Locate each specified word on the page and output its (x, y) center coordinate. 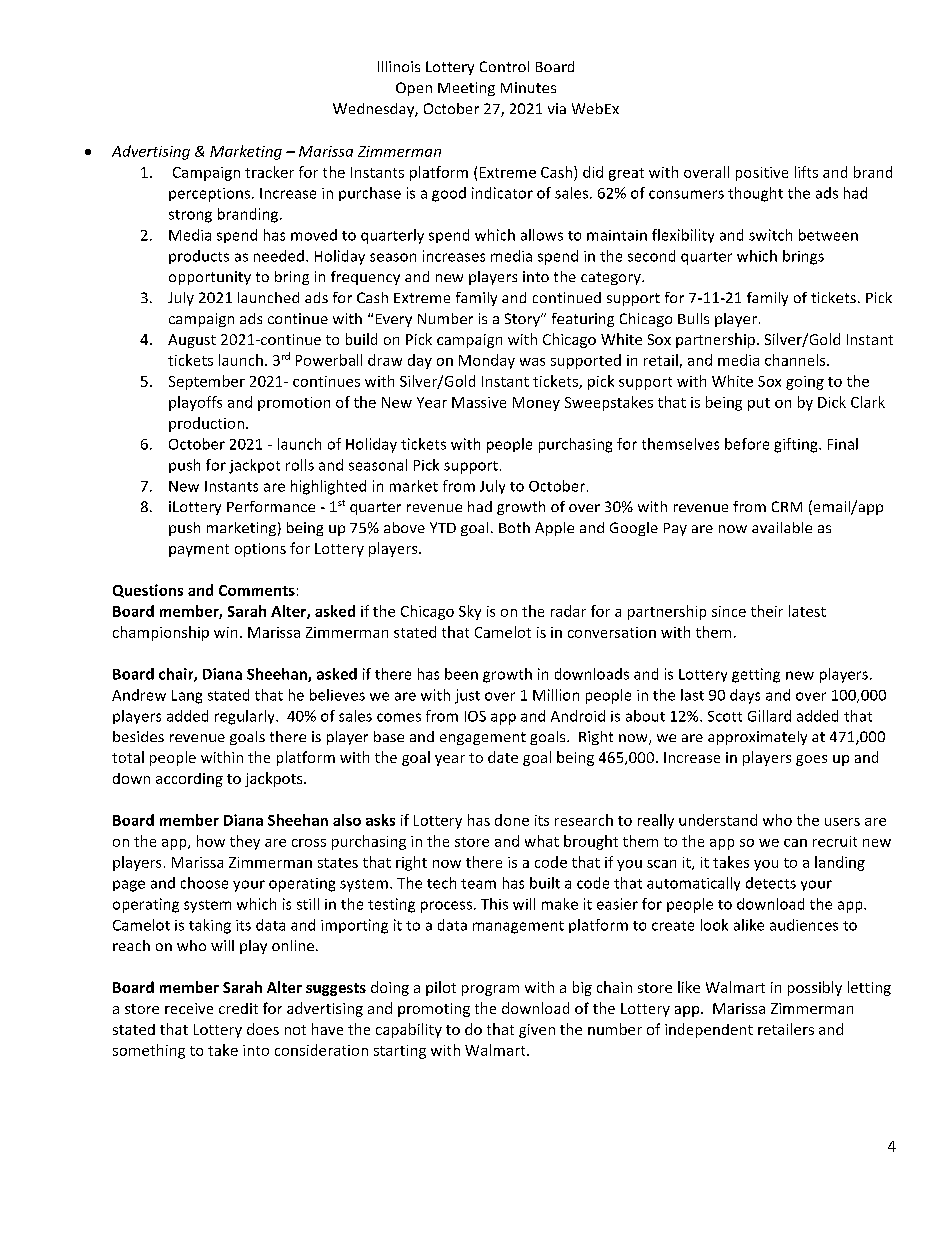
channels (796, 360)
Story (523, 320)
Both (514, 527)
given (537, 1031)
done (512, 820)
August (192, 341)
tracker (269, 172)
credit (238, 1008)
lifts (806, 172)
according (189, 780)
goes (811, 760)
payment (199, 550)
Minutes (528, 87)
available (782, 527)
